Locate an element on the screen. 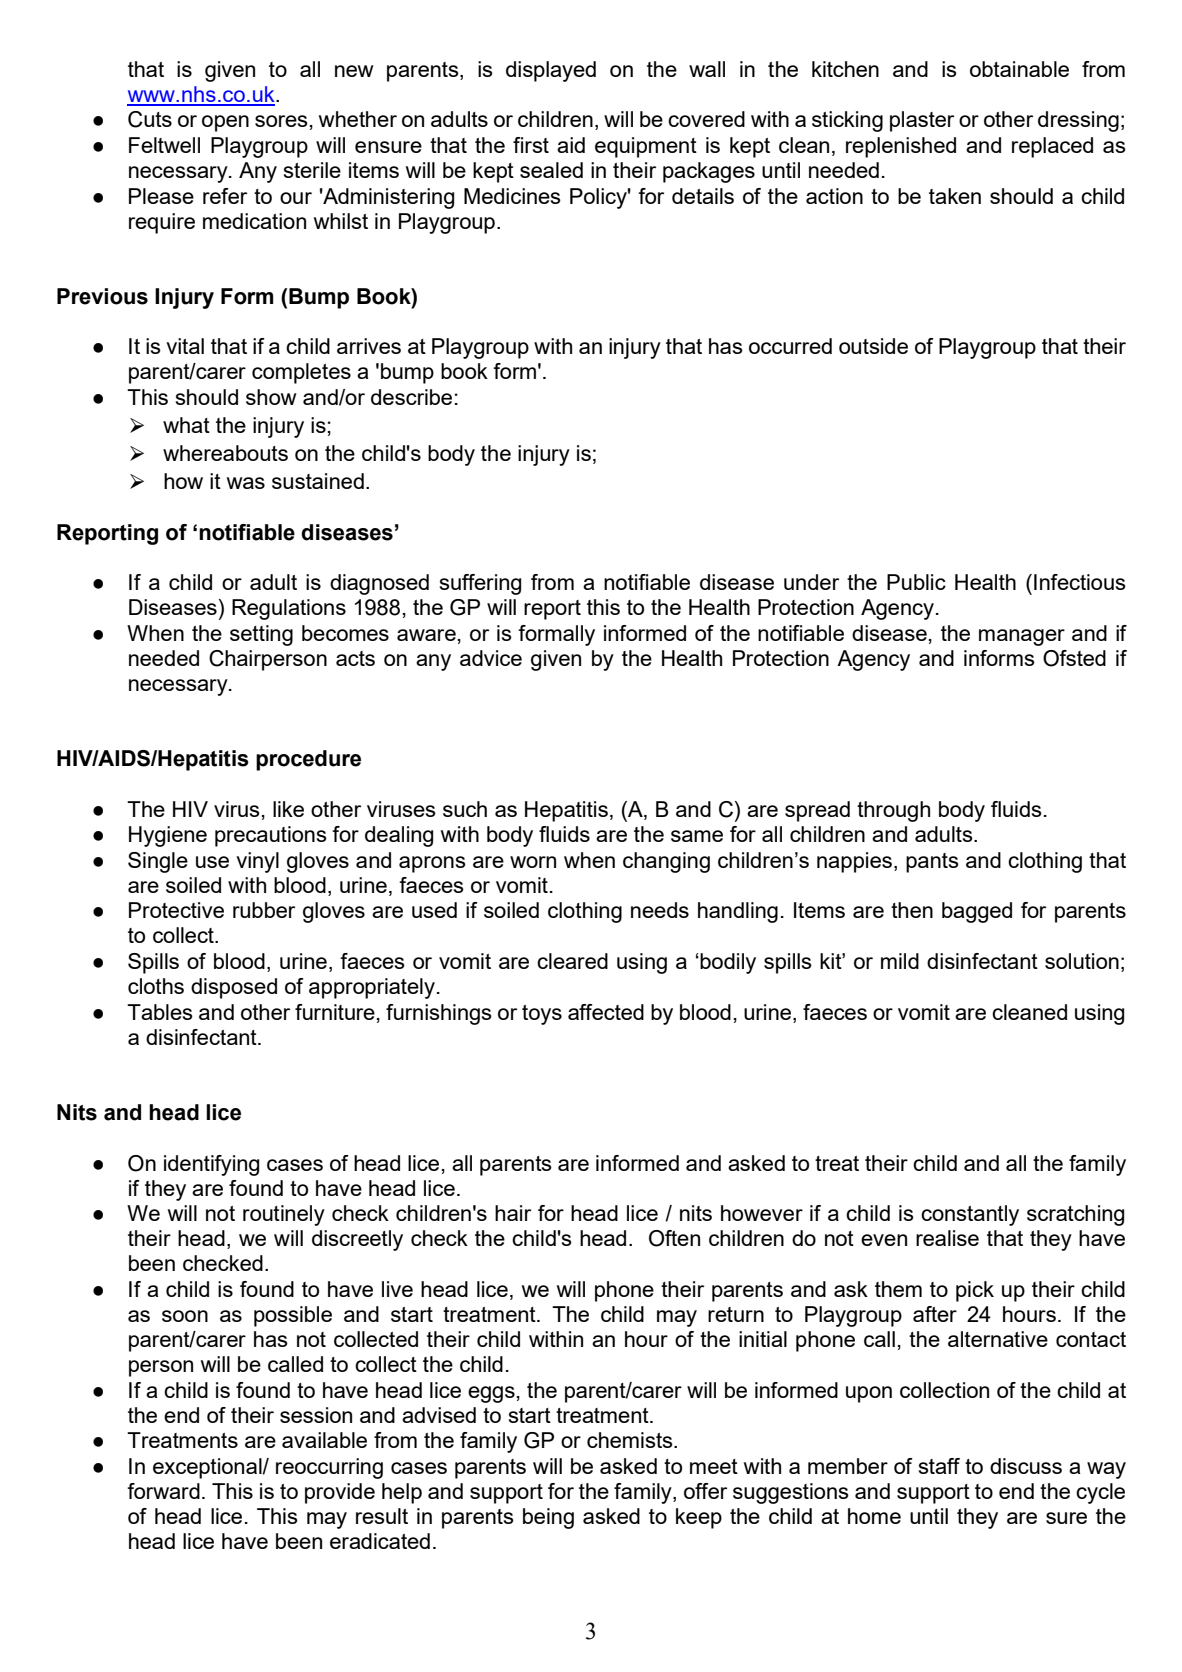 The height and width of the screenshot is (1672, 1182). open is located at coordinates (225, 123).
